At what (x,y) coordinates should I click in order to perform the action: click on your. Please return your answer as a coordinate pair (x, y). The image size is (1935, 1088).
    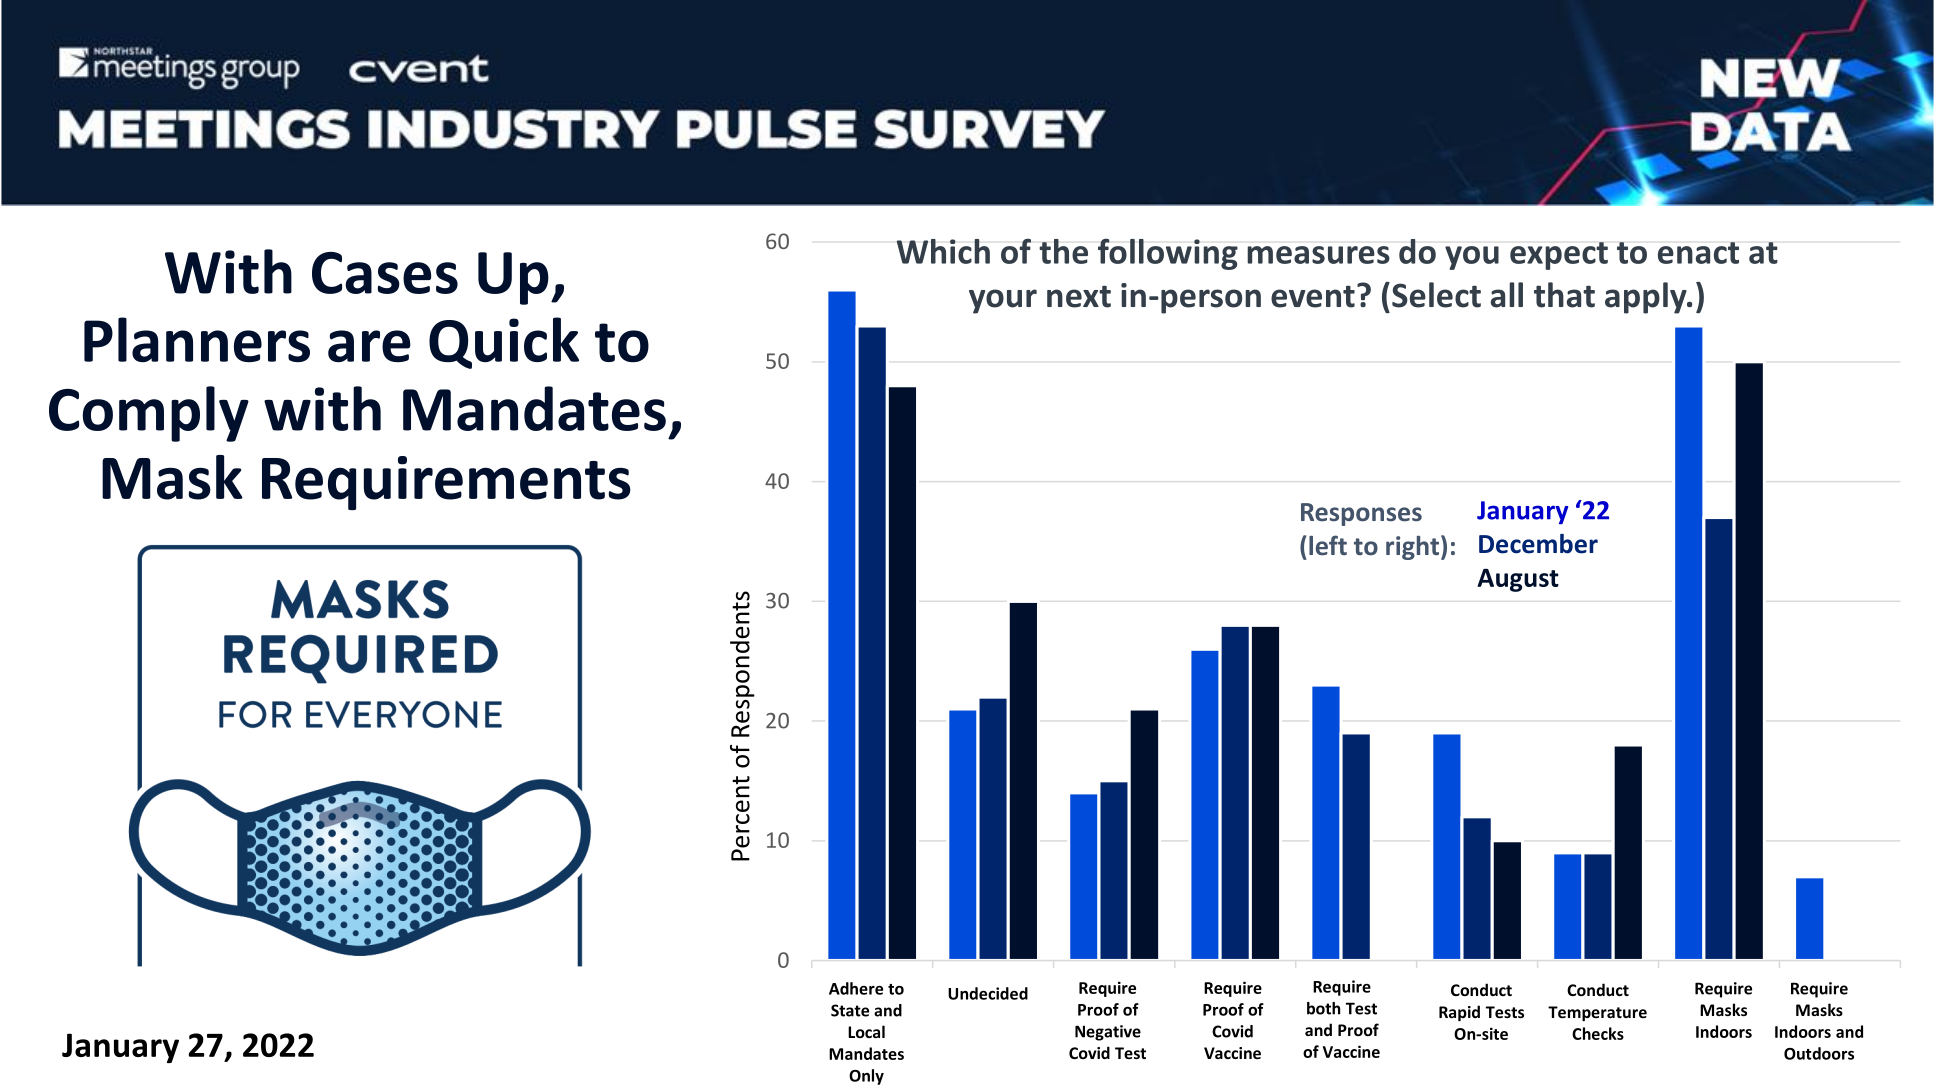
    Looking at the image, I should click on (1003, 301).
